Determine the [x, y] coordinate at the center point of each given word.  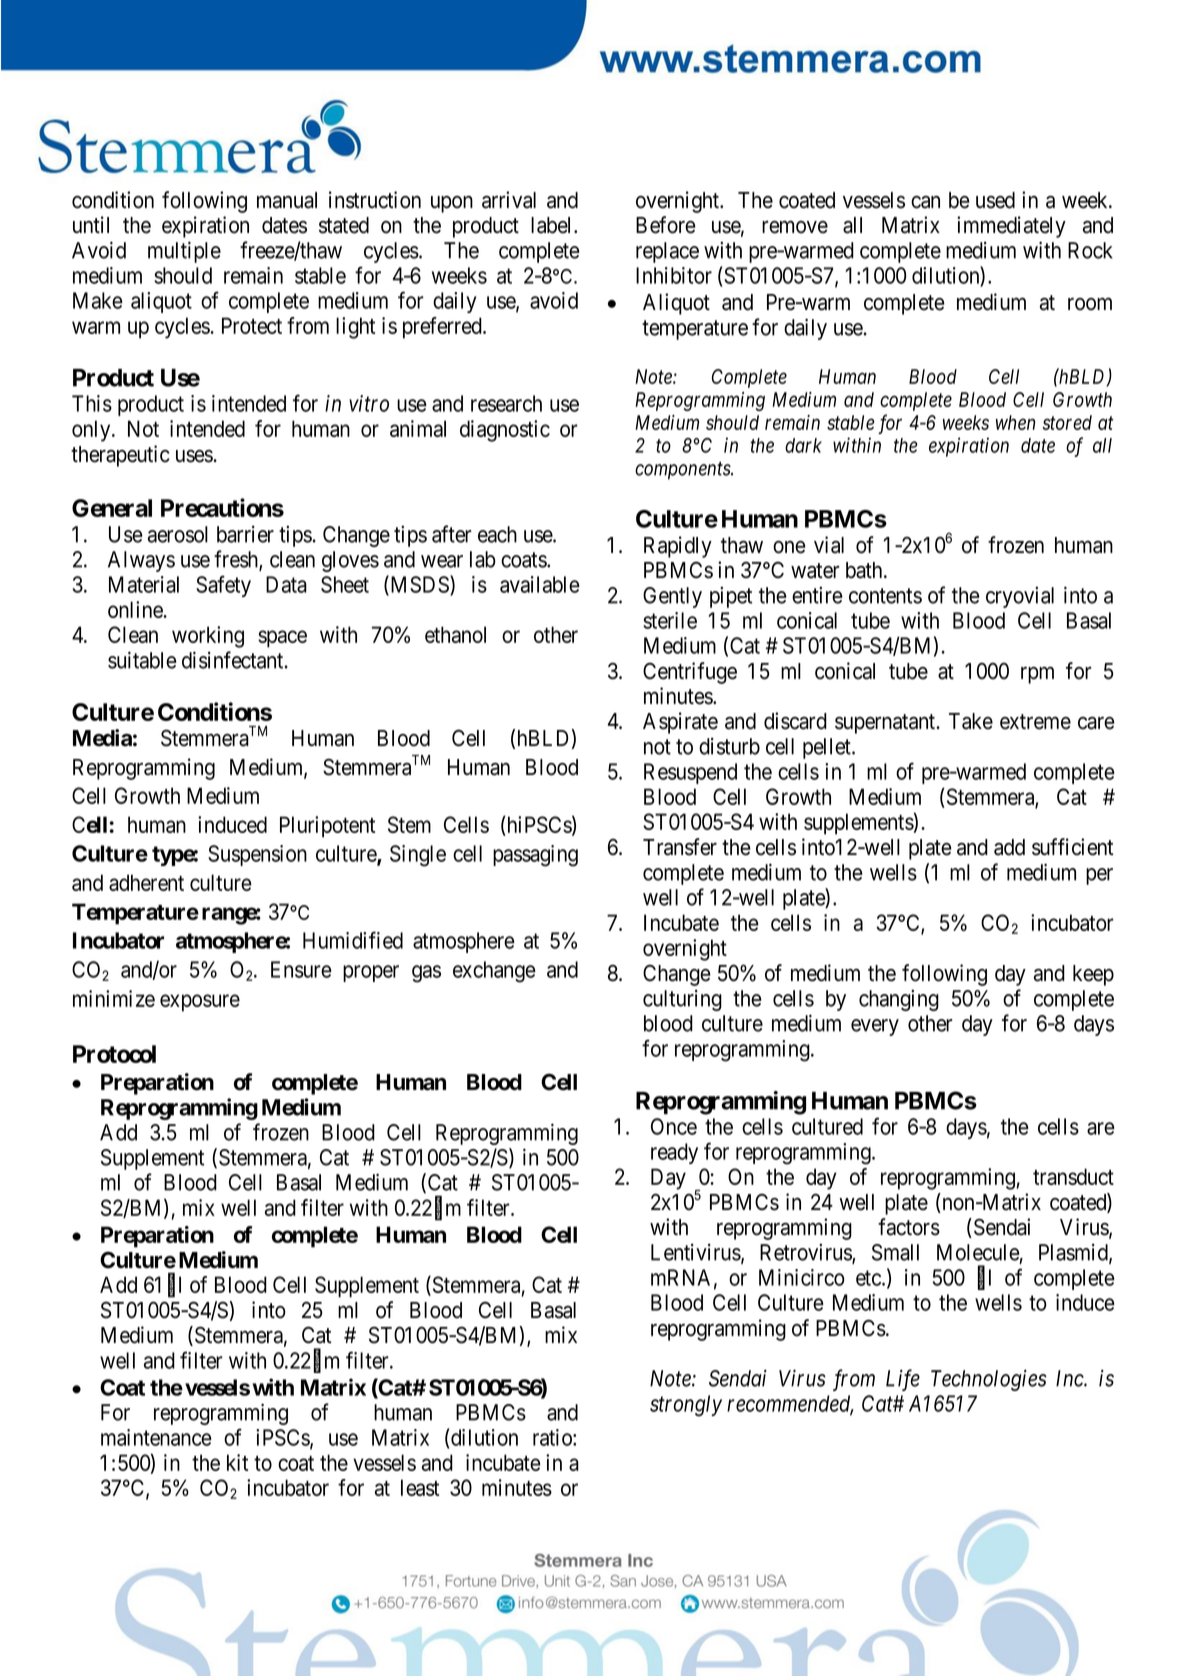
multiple [184, 252]
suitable [142, 660]
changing [899, 1000]
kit [237, 1462]
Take [971, 721]
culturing [682, 1000]
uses [194, 456]
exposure [200, 1003]
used [995, 200]
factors [909, 1227]
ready [674, 1153]
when [1015, 422]
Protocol [114, 1054]
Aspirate [680, 723]
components [683, 471]
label [553, 225]
